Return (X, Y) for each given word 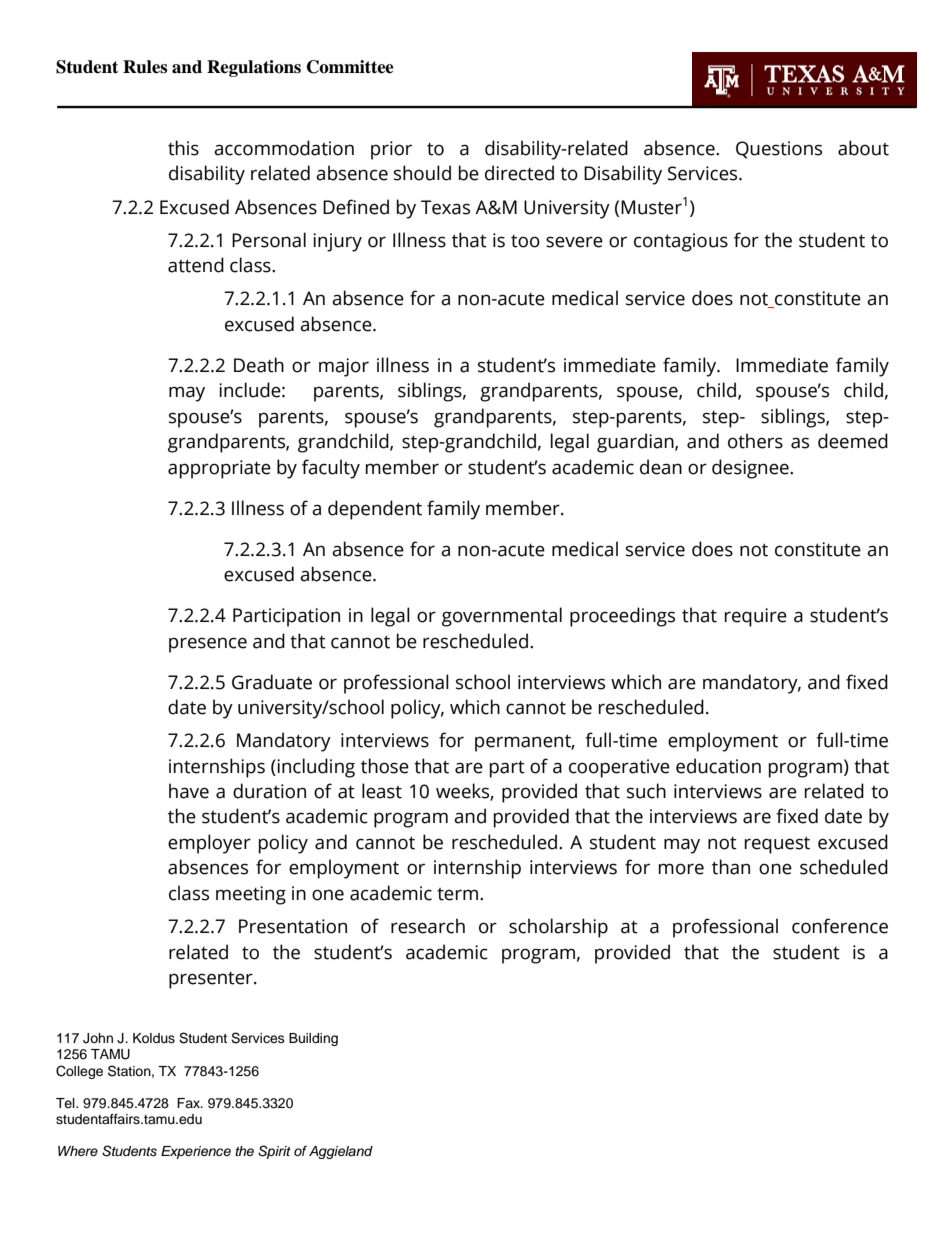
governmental (502, 617)
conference (840, 926)
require (756, 617)
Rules (145, 67)
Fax (190, 1103)
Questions (779, 150)
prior (391, 150)
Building (313, 1039)
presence (208, 645)
